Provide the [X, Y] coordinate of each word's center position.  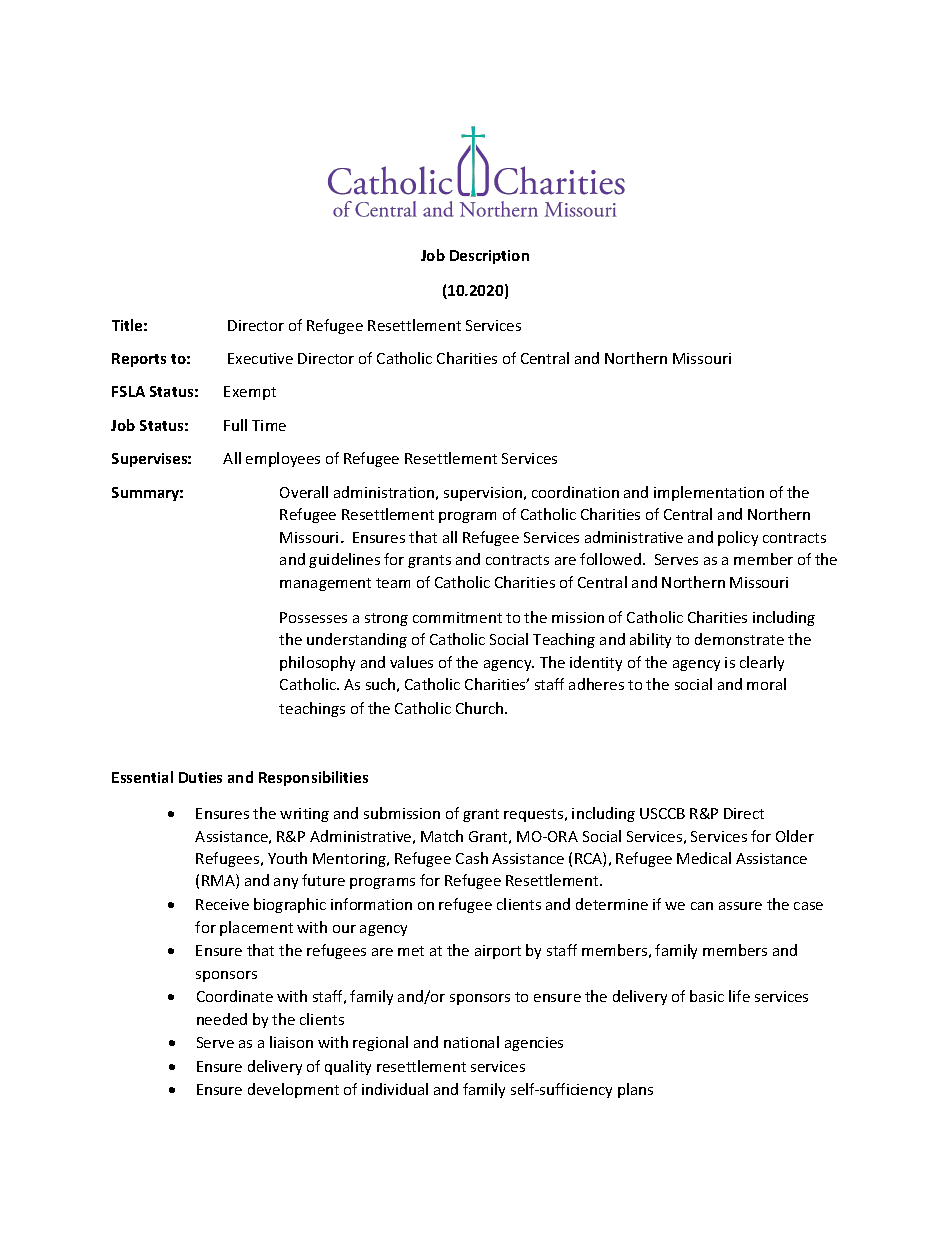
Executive [260, 358]
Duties [200, 777]
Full [235, 425]
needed [222, 1019]
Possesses [313, 617]
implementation [709, 493]
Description [489, 257]
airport [498, 952]
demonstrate [739, 639]
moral [766, 684]
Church [481, 708]
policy [738, 538]
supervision [484, 494]
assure [740, 906]
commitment [457, 617]
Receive [222, 904]
